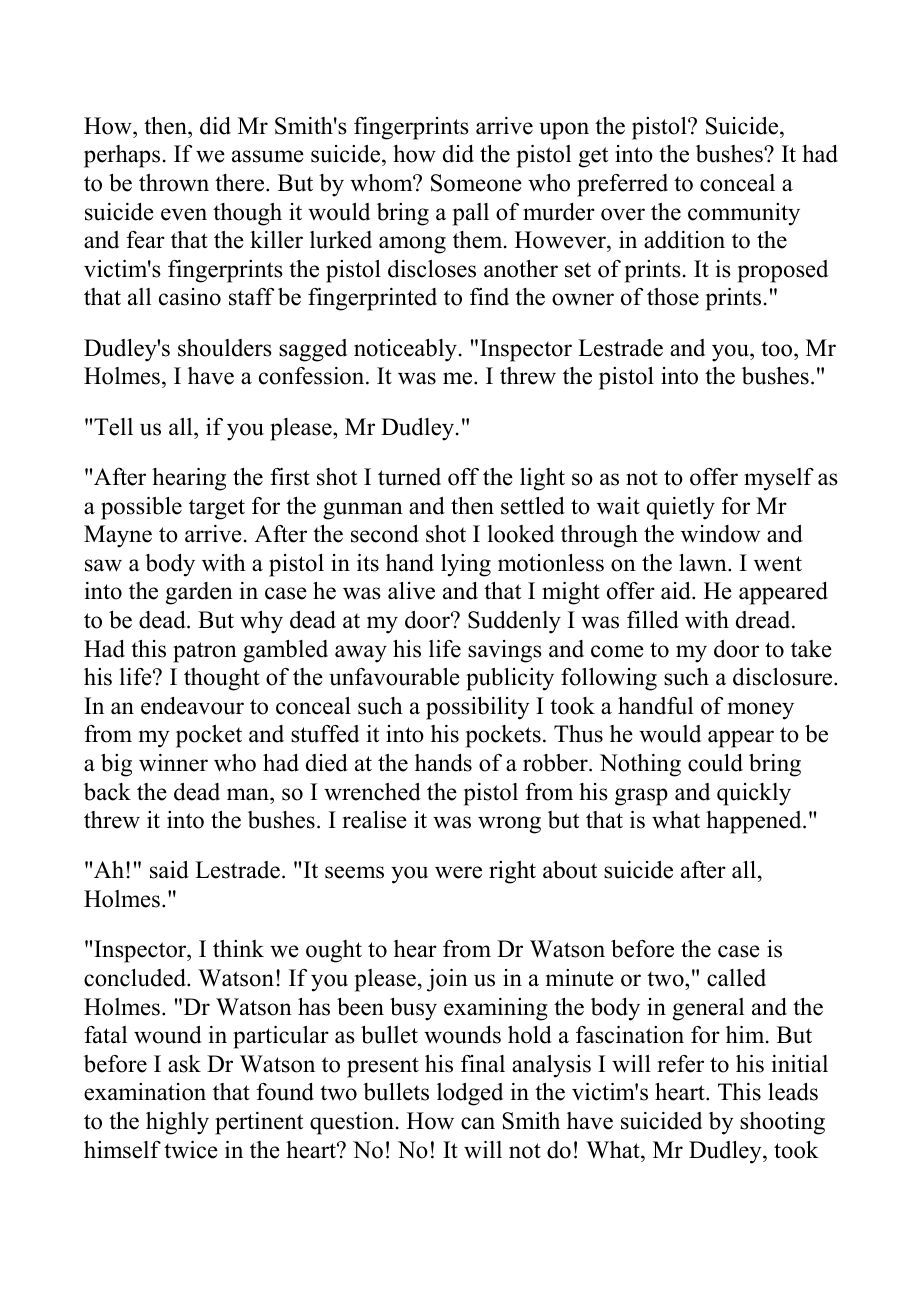 The width and height of the image is (924, 1308). What do you see at coordinates (405, 350) in the image?
I see `noticeably` at bounding box center [405, 350].
